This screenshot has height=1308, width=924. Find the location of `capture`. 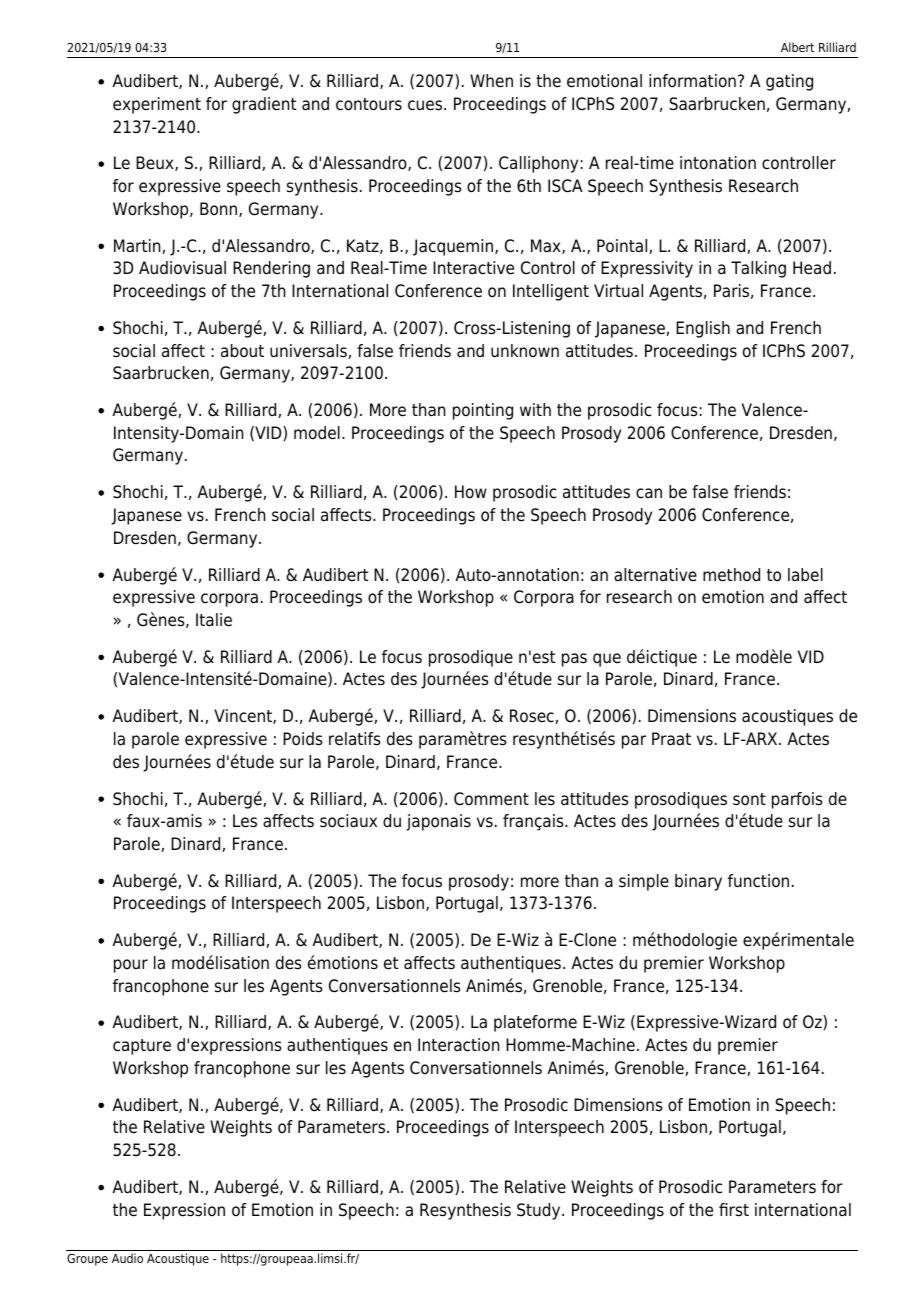

capture is located at coordinates (142, 1047).
